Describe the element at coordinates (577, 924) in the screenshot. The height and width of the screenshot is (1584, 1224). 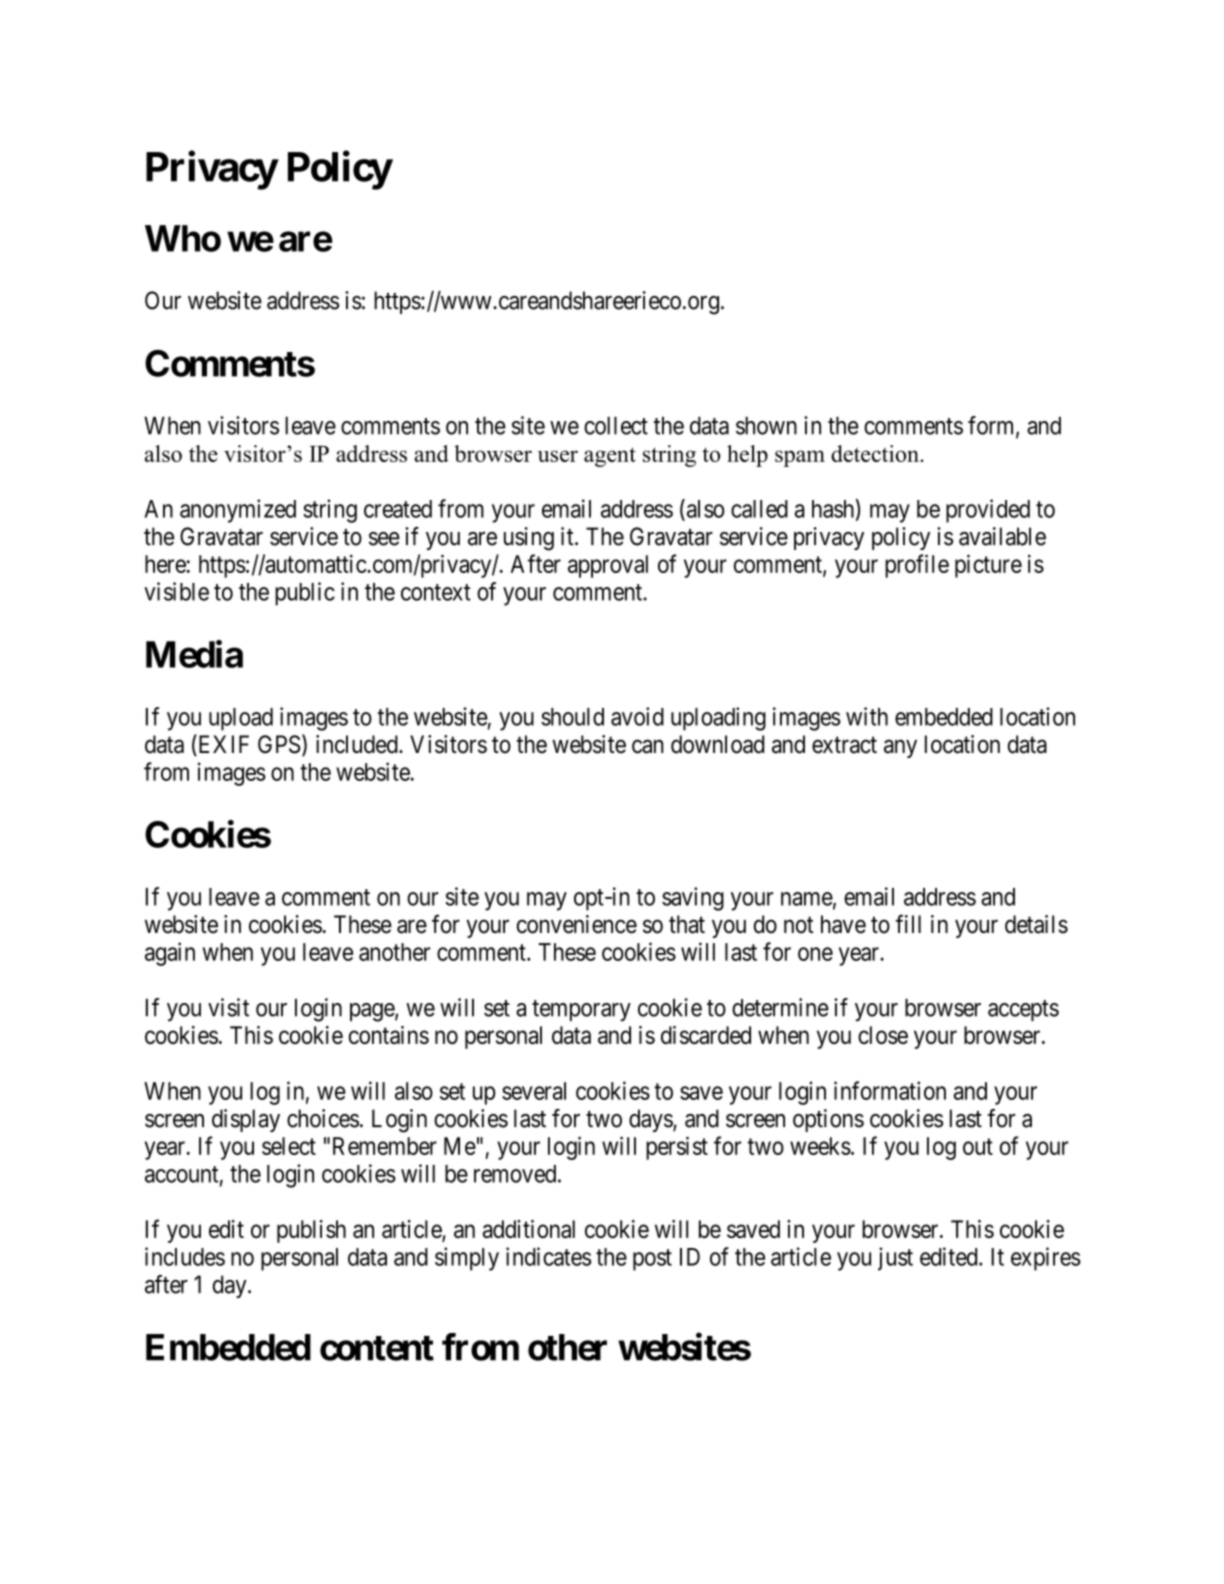
I see `convenience` at that location.
